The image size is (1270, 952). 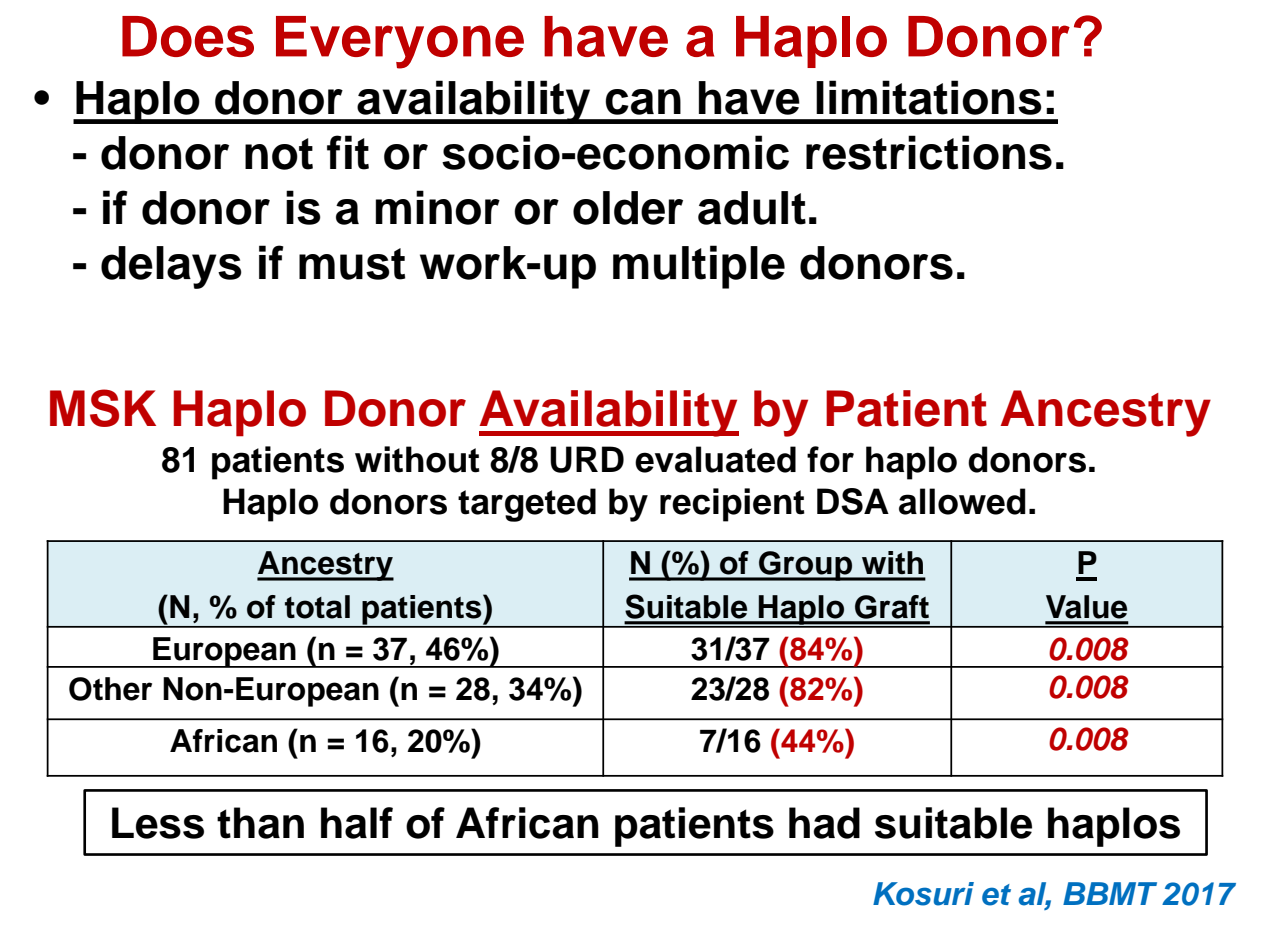 I want to click on Less, so click(x=158, y=823).
